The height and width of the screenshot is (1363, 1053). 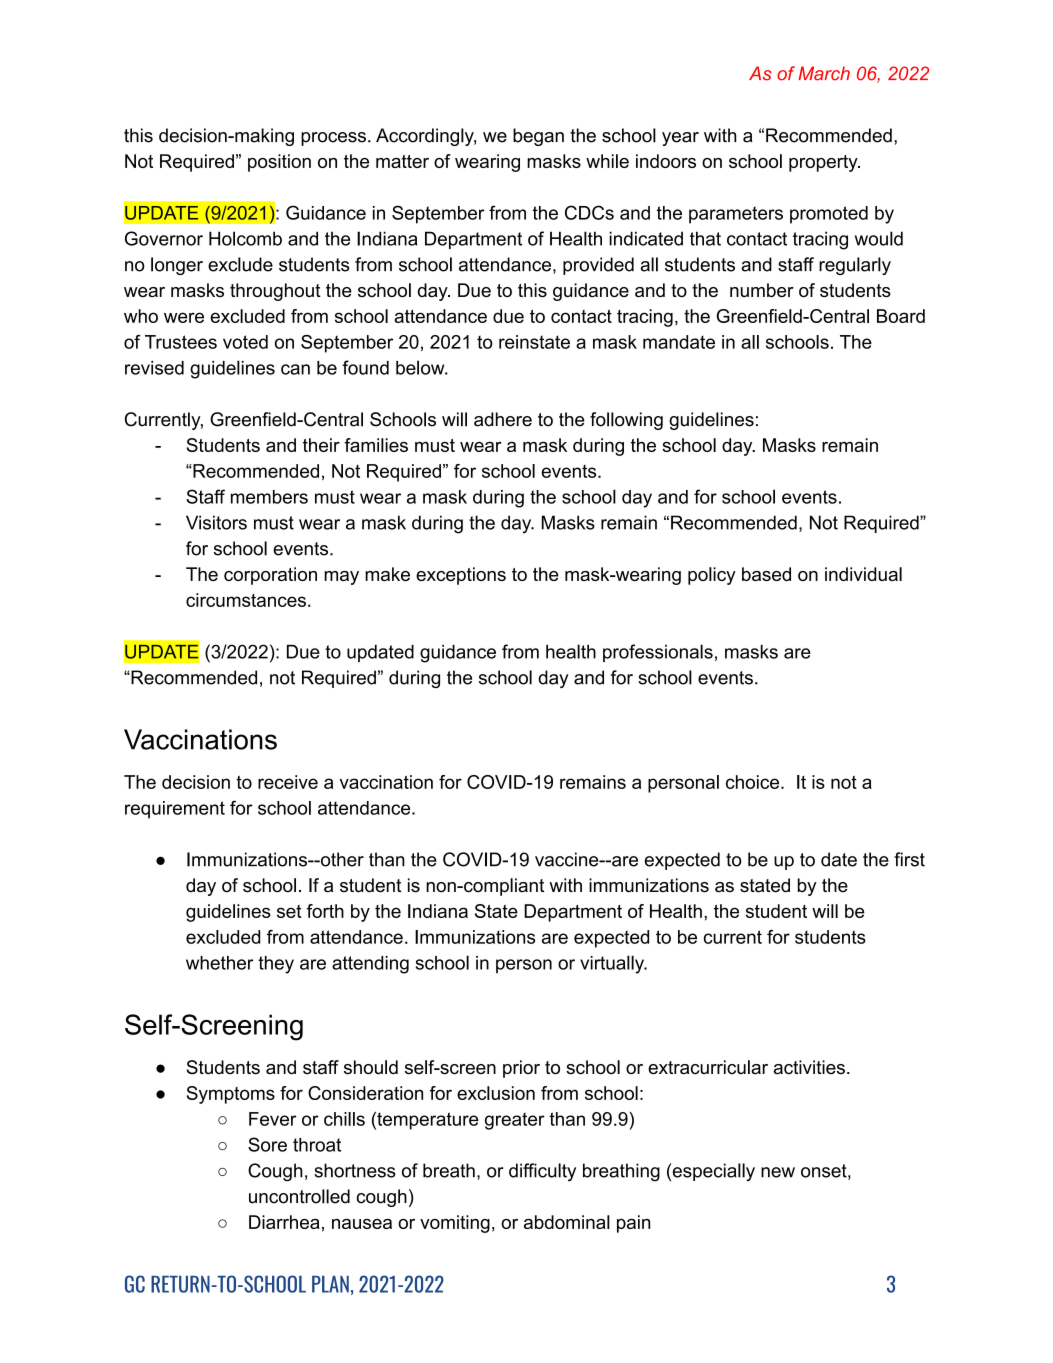 I want to click on position, so click(x=279, y=163).
